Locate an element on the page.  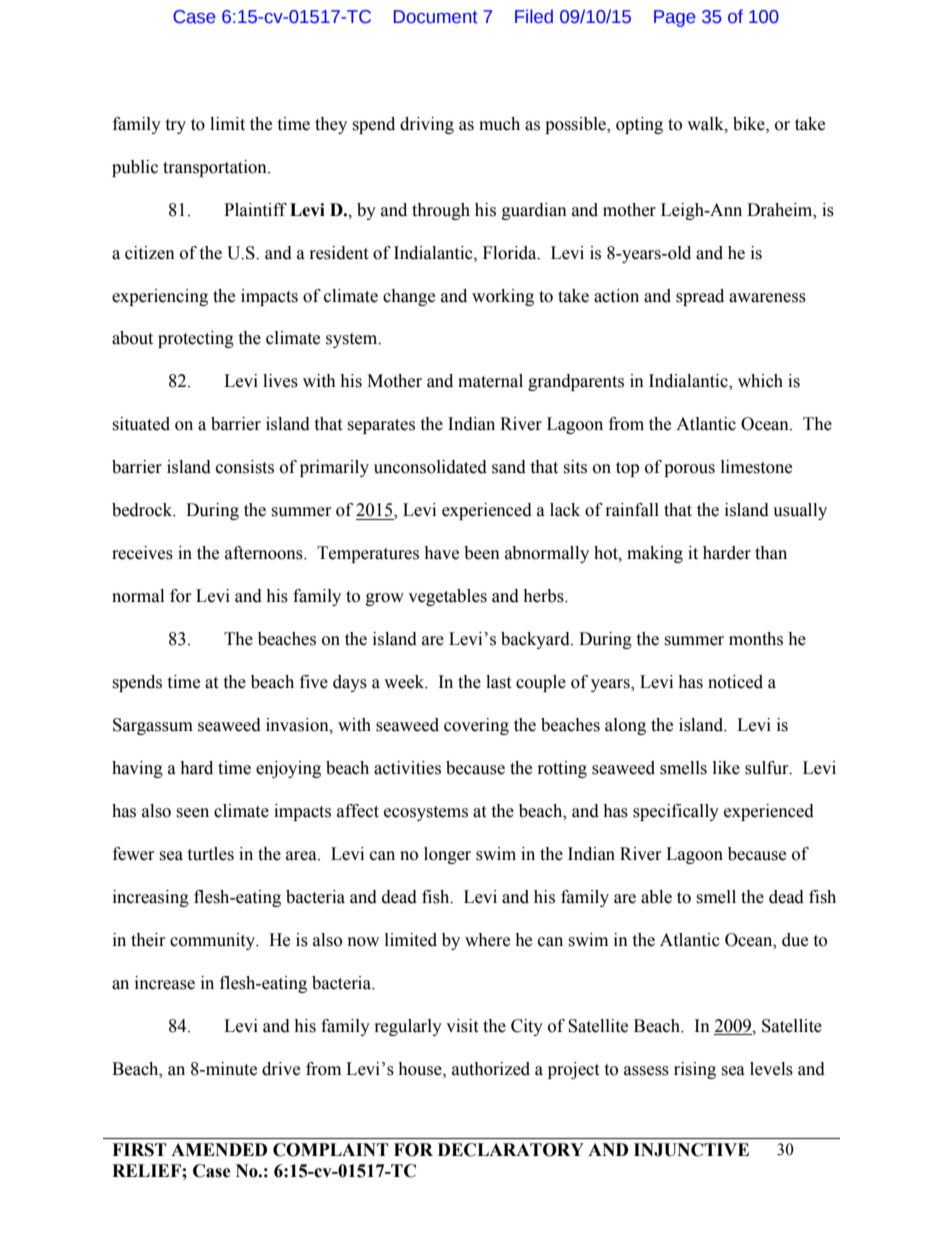
consists is located at coordinates (245, 467).
